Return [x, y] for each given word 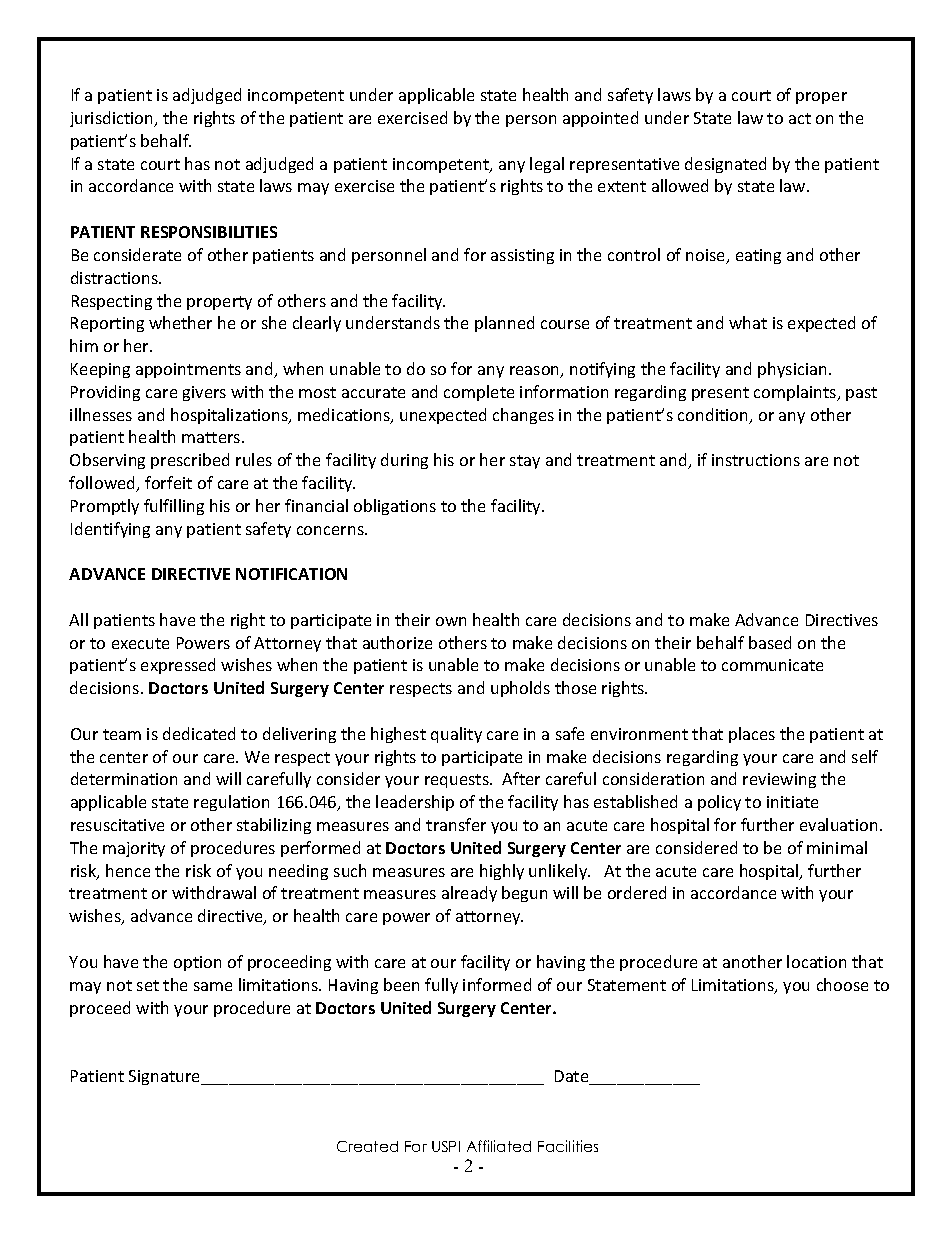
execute [140, 643]
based [770, 642]
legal [547, 165]
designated [725, 165]
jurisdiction [113, 119]
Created [367, 1146]
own [451, 621]
